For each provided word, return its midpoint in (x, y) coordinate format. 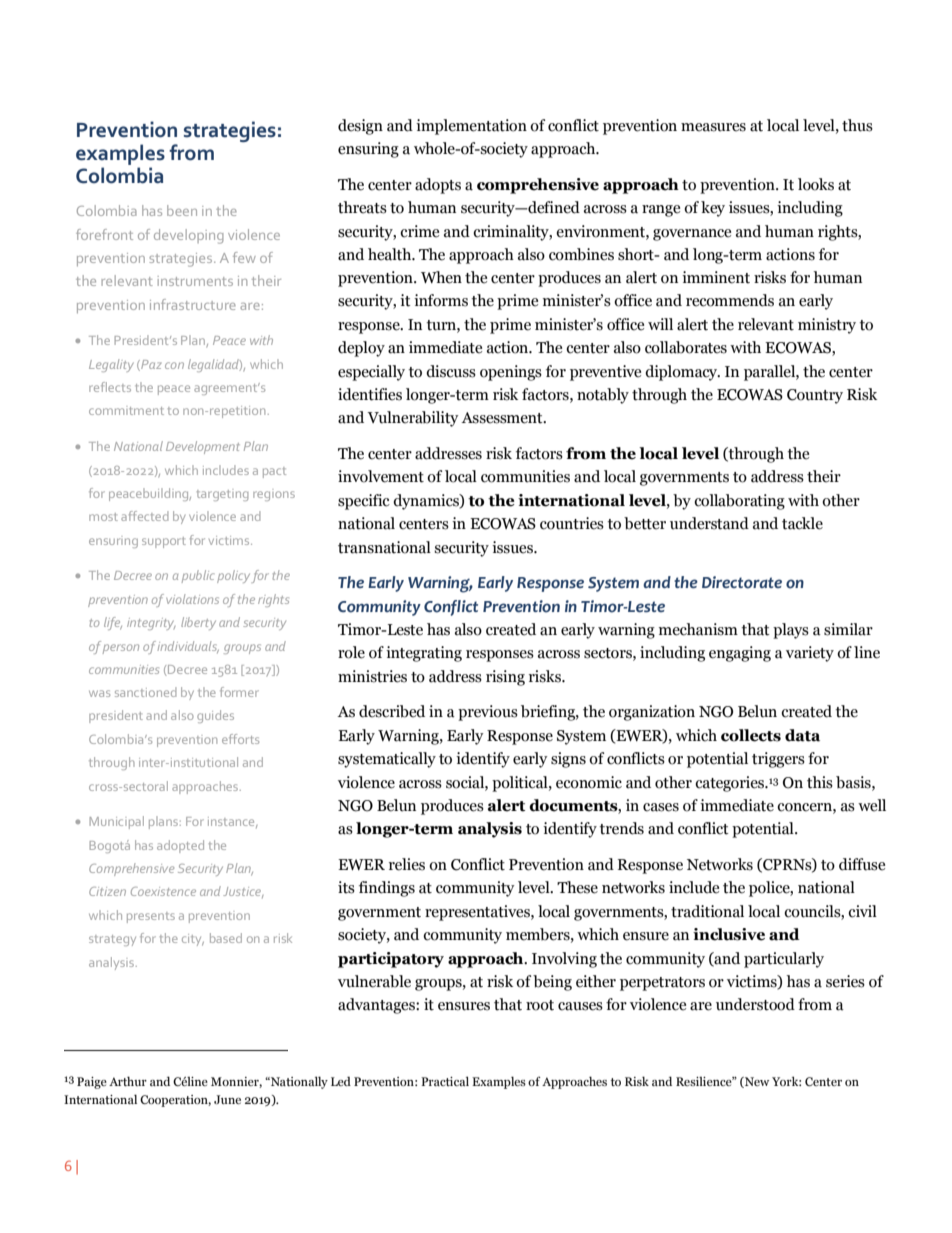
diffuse (862, 864)
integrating (424, 654)
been (182, 210)
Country (815, 396)
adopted (180, 846)
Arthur (128, 1081)
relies (407, 864)
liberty (198, 623)
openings (511, 373)
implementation (471, 127)
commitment (126, 411)
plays (791, 631)
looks (816, 184)
